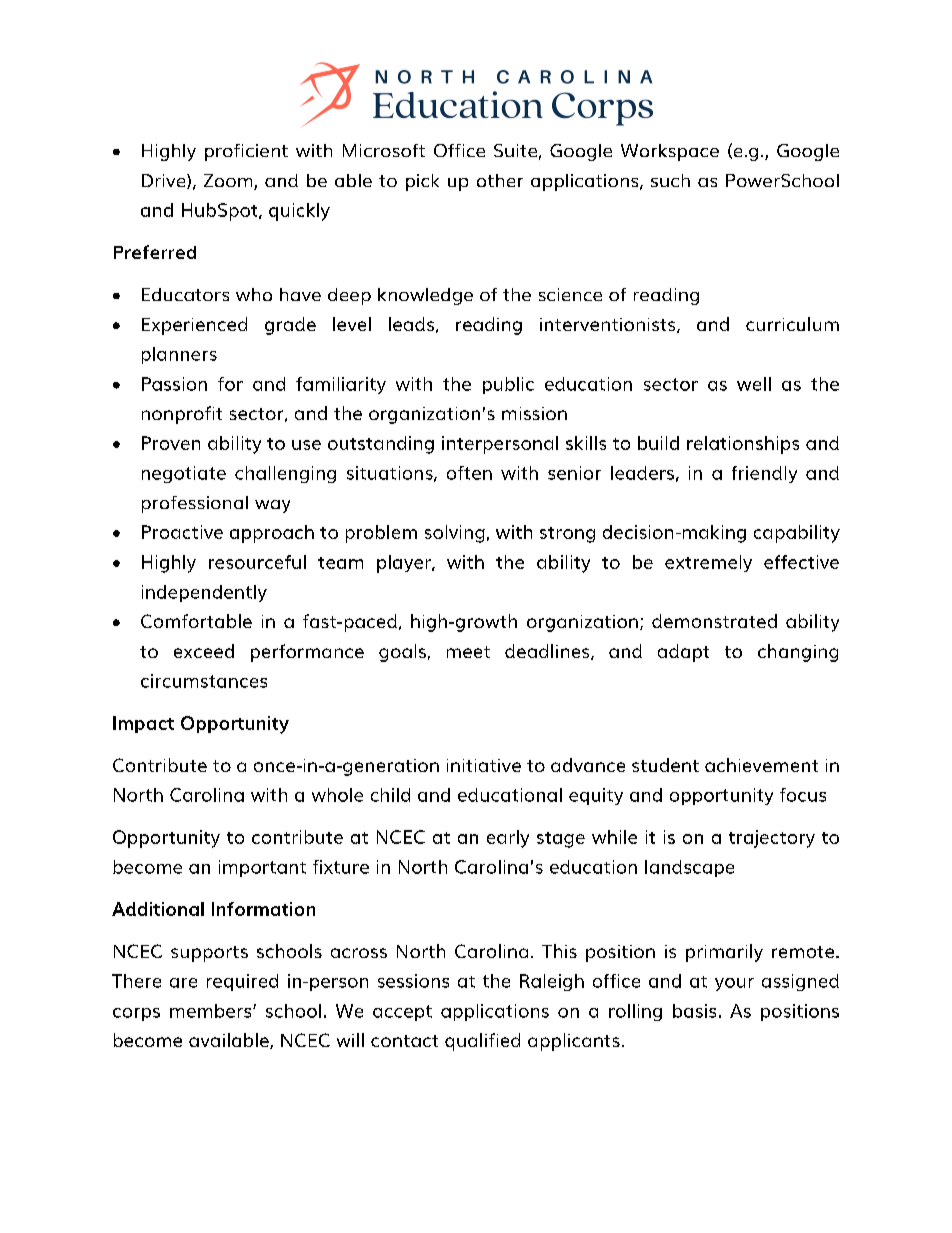 The image size is (952, 1233). What do you see at coordinates (143, 724) in the image?
I see `Impact` at bounding box center [143, 724].
